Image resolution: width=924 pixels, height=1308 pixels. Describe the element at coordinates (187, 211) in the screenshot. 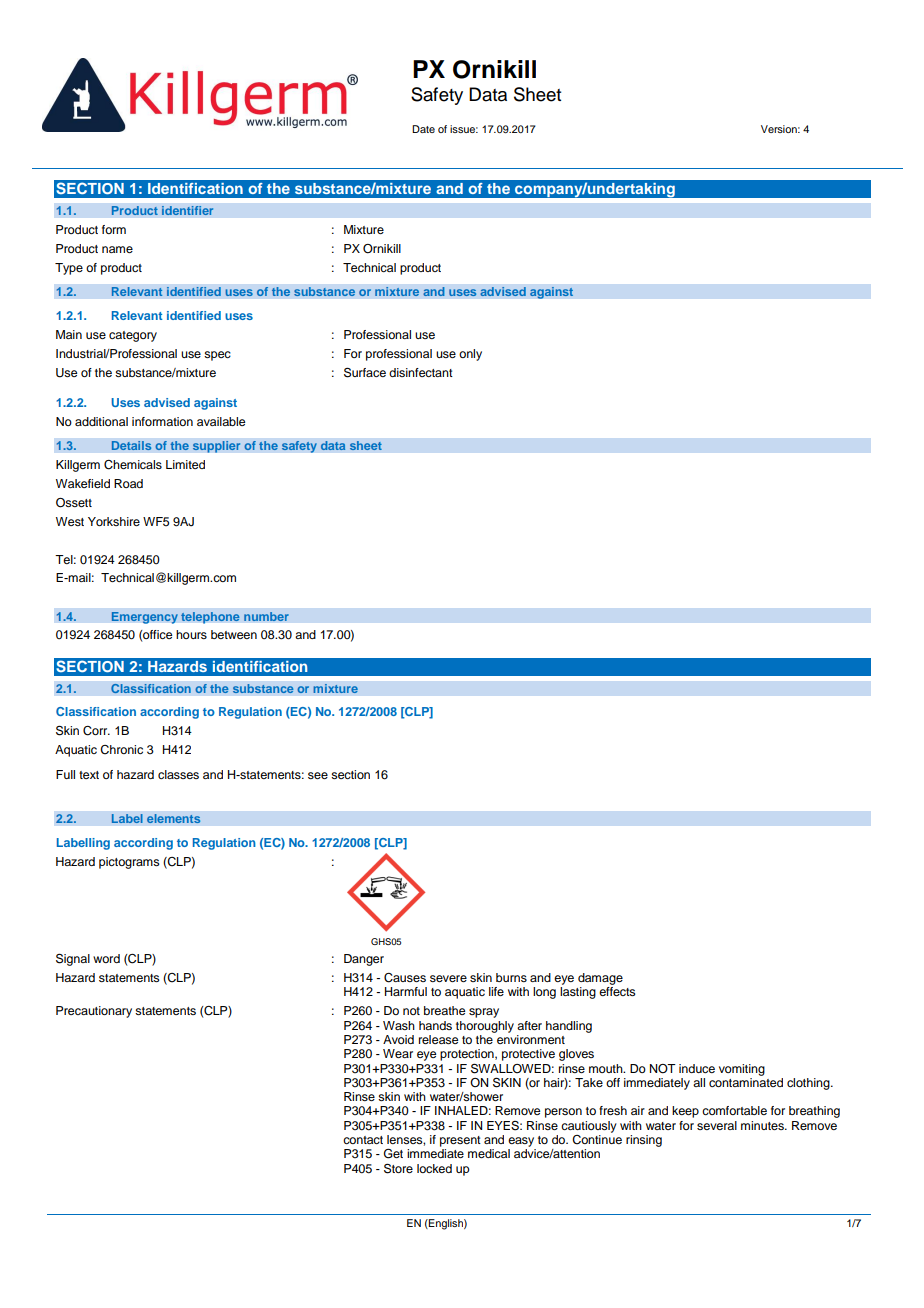

I see `identifier` at that location.
